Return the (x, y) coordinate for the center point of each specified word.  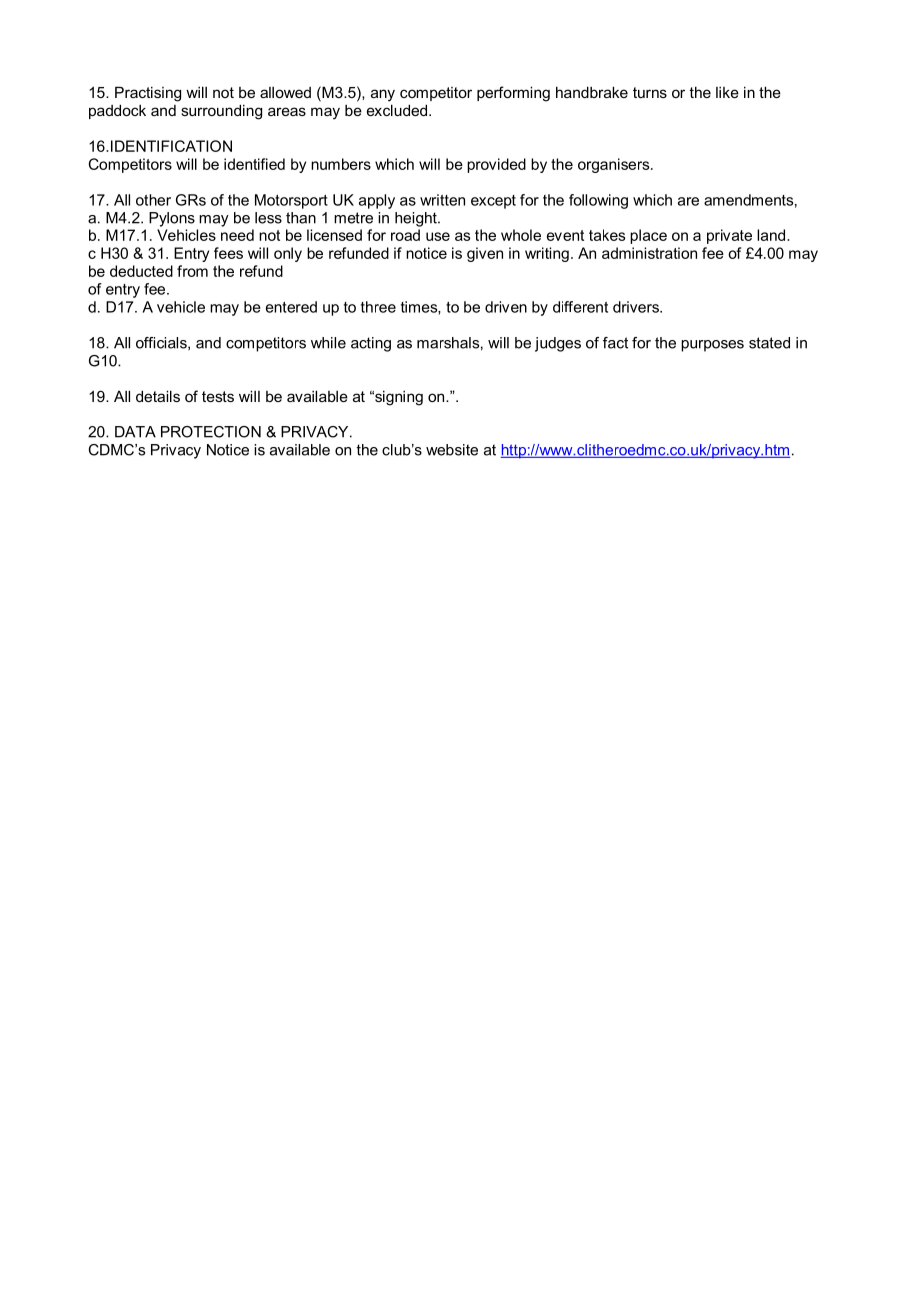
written (442, 200)
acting (371, 344)
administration (649, 253)
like (727, 92)
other (153, 200)
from (192, 271)
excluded (397, 110)
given (485, 254)
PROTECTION (211, 432)
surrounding (221, 112)
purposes (712, 346)
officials (162, 343)
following (598, 201)
